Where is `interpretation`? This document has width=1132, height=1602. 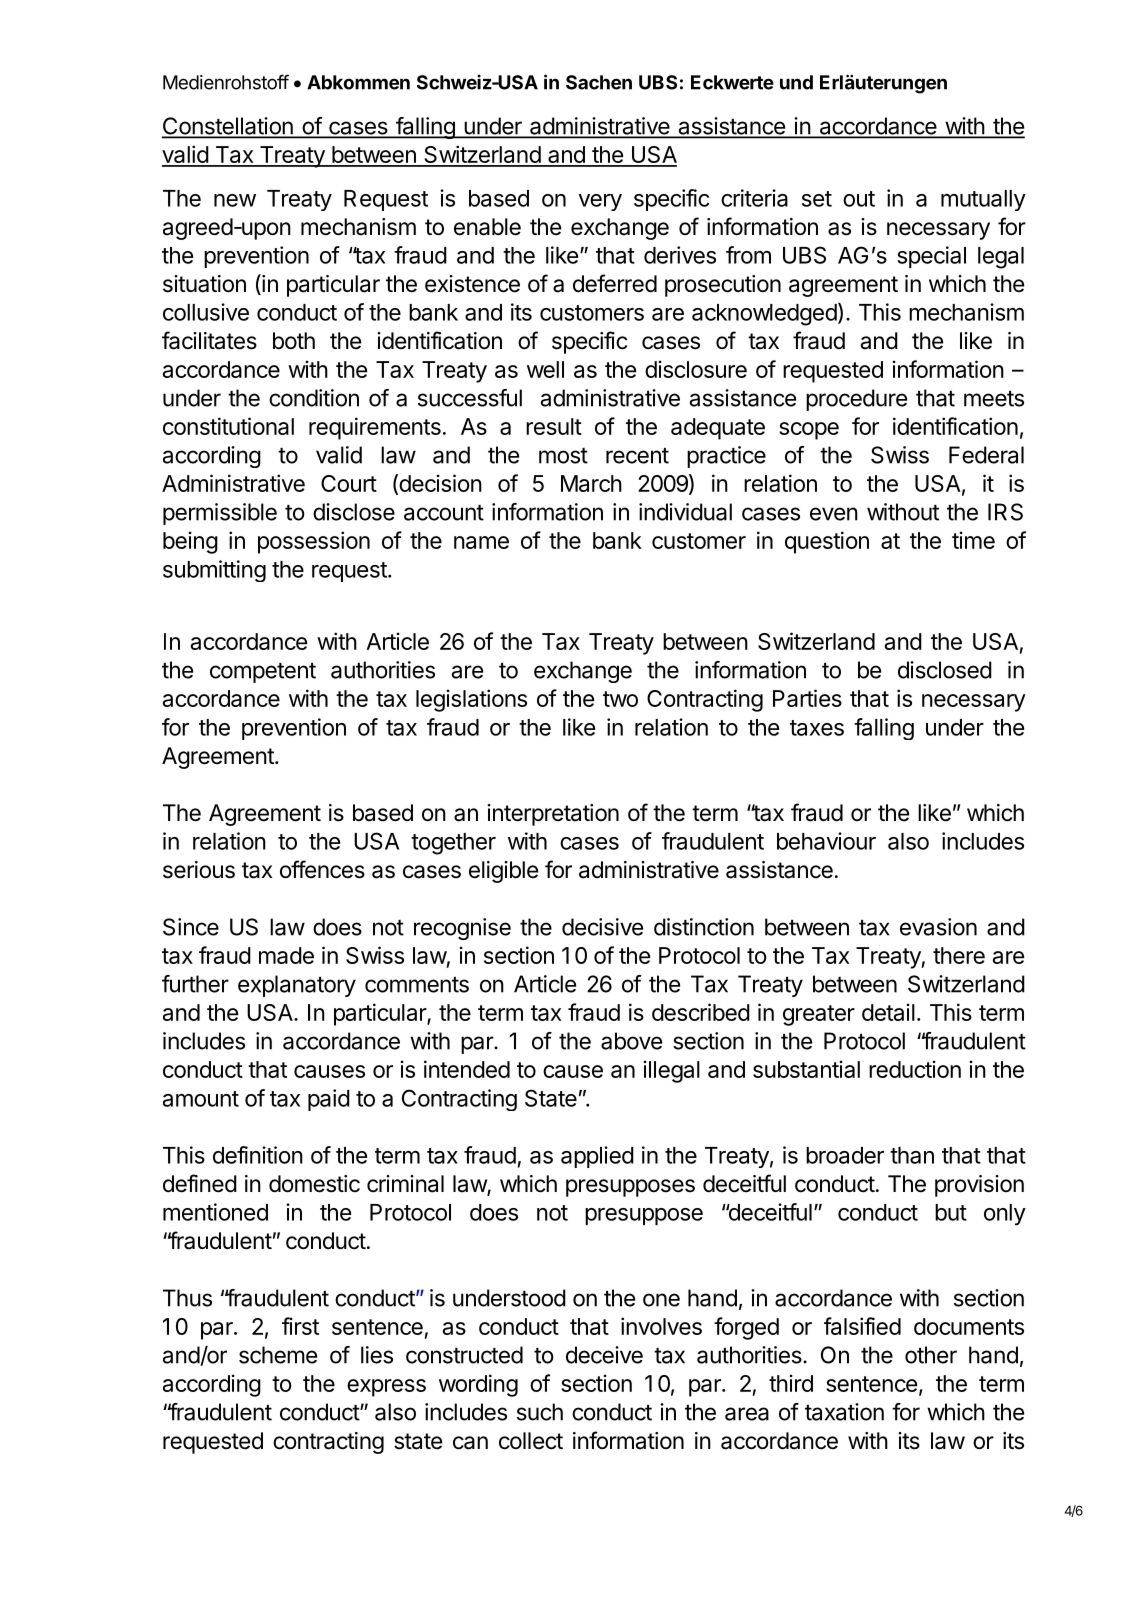
interpretation is located at coordinates (553, 815).
